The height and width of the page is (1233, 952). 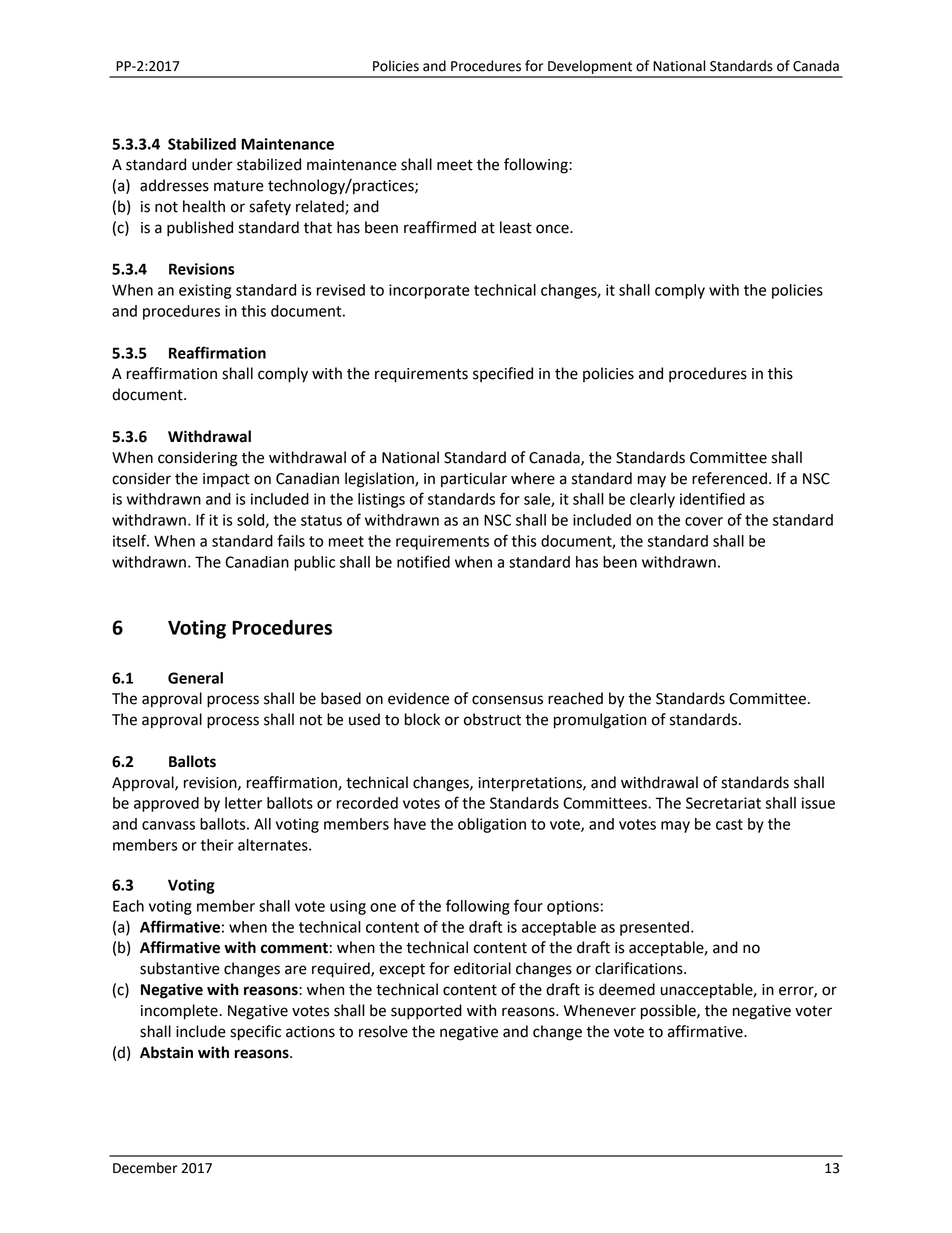 What do you see at coordinates (383, 1031) in the page?
I see `resolve` at bounding box center [383, 1031].
